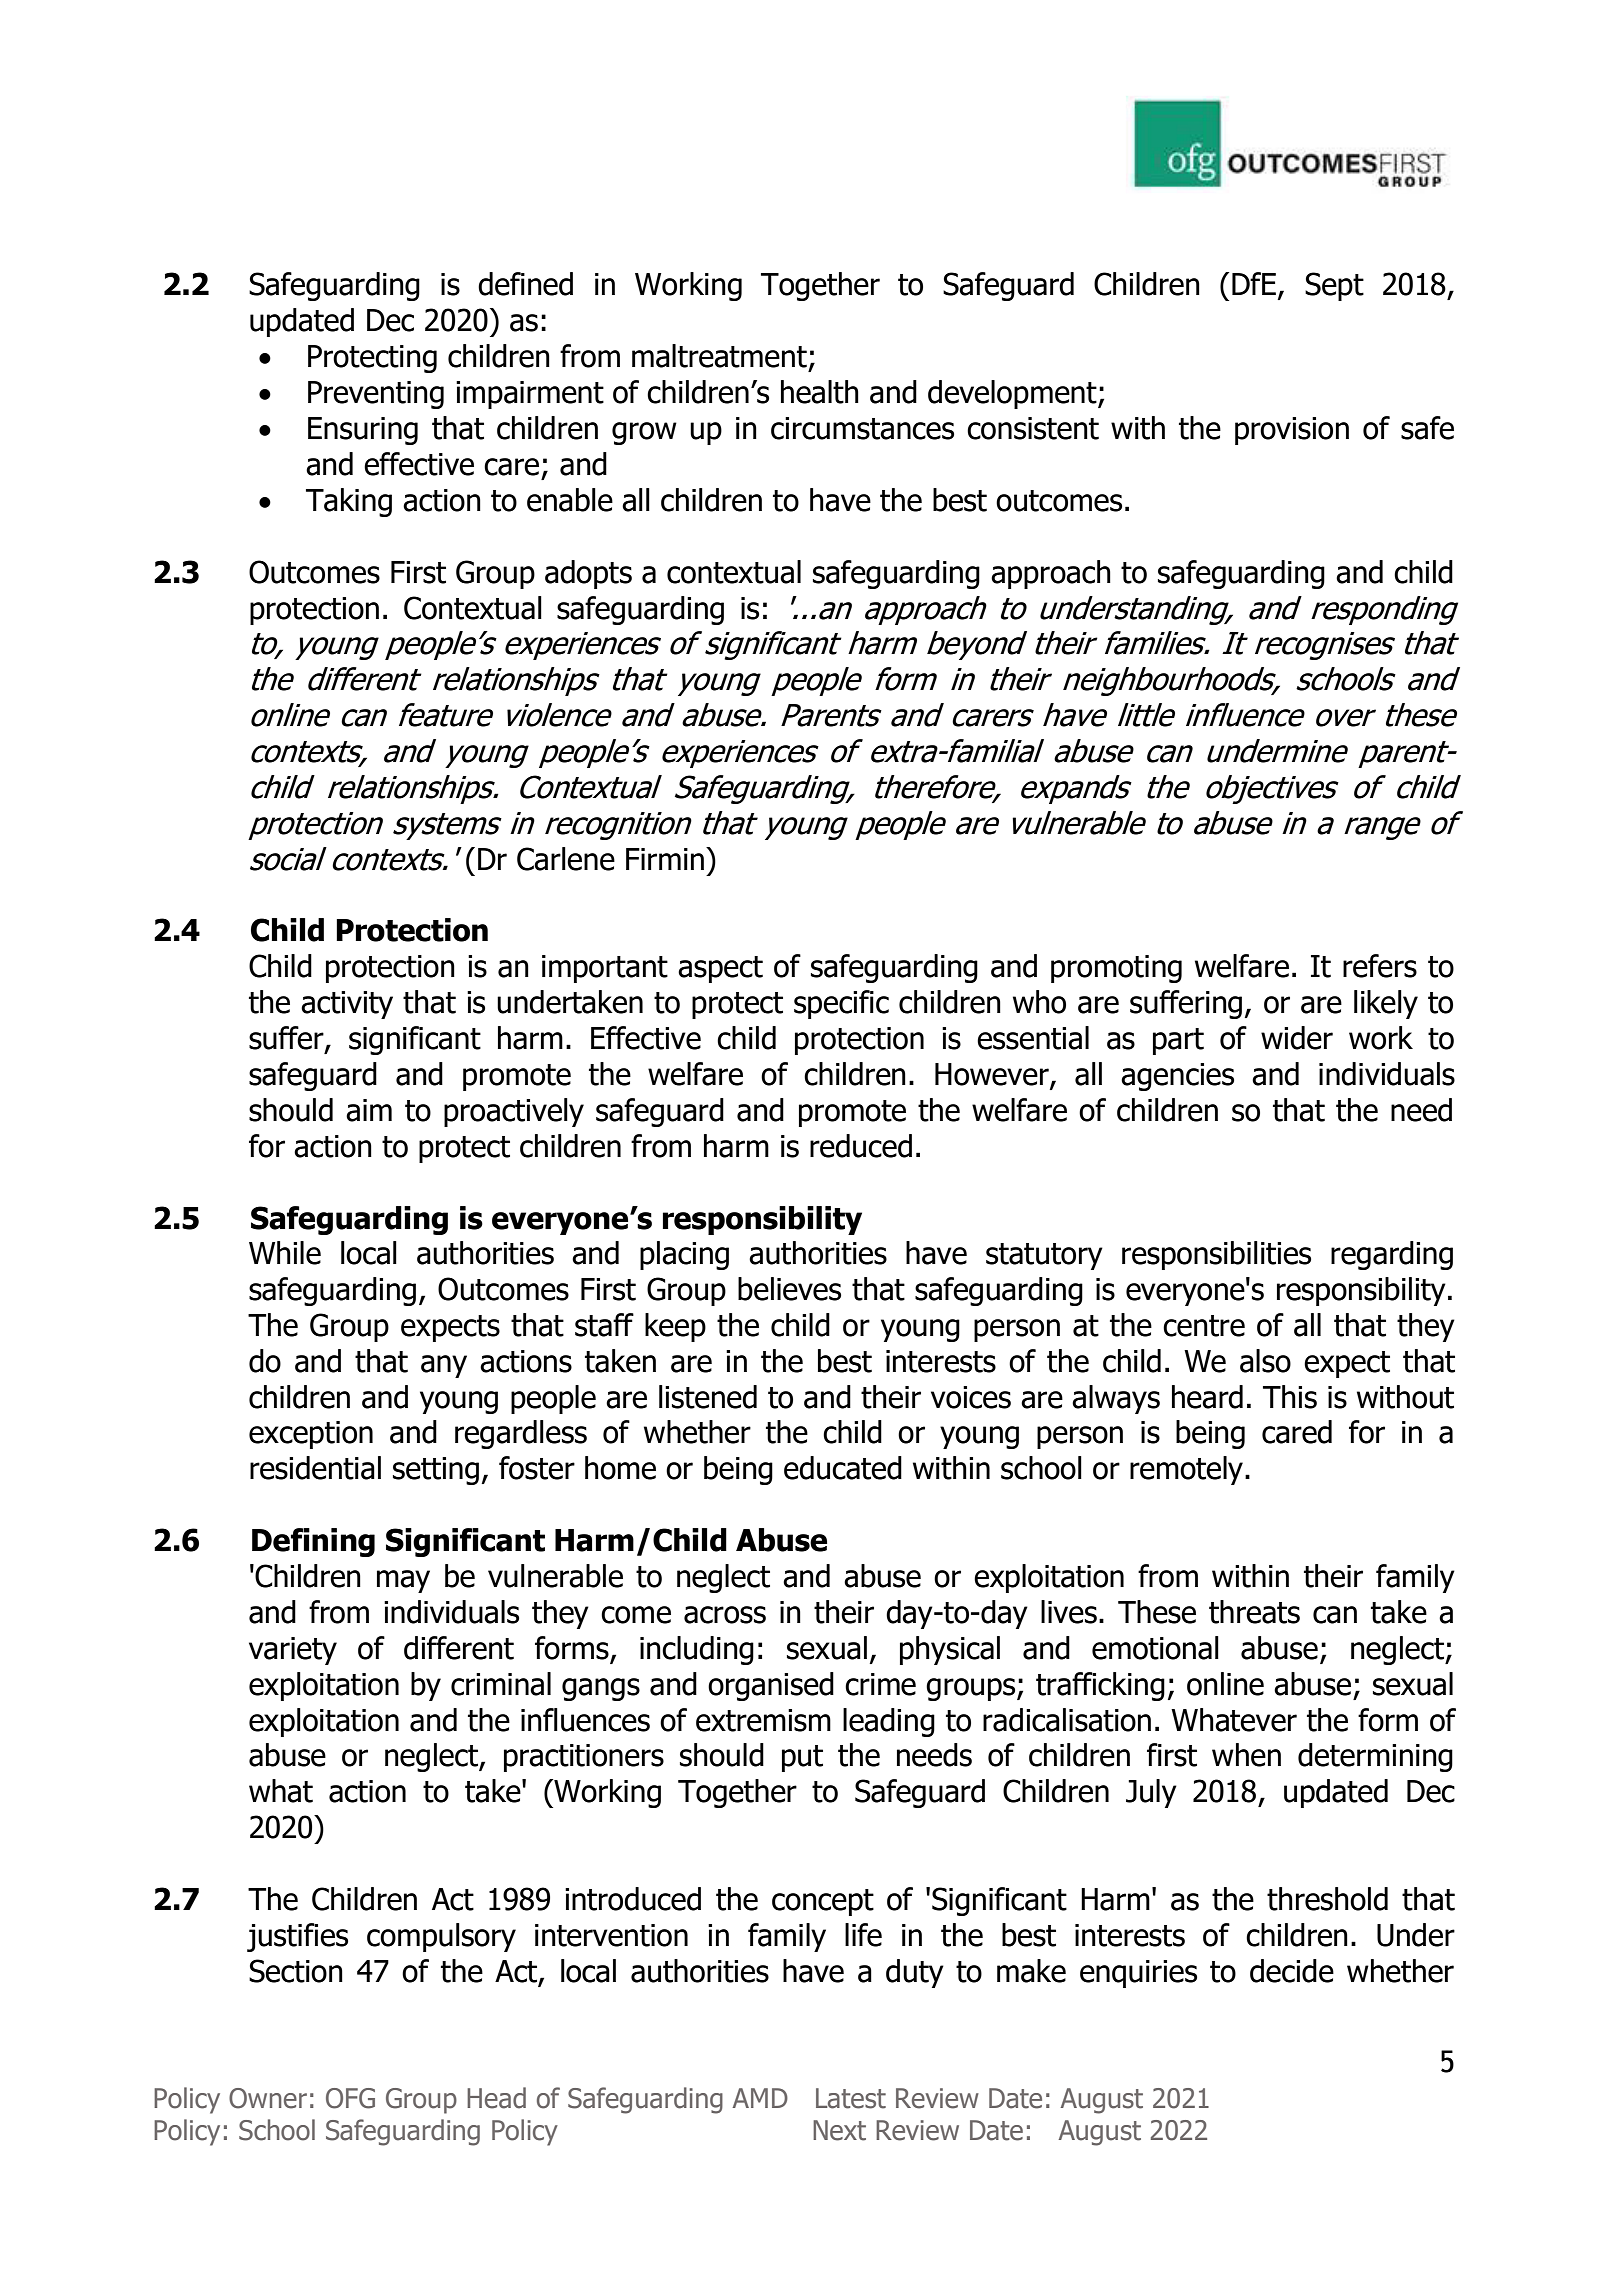  I want to click on decide, so click(1292, 1971).
